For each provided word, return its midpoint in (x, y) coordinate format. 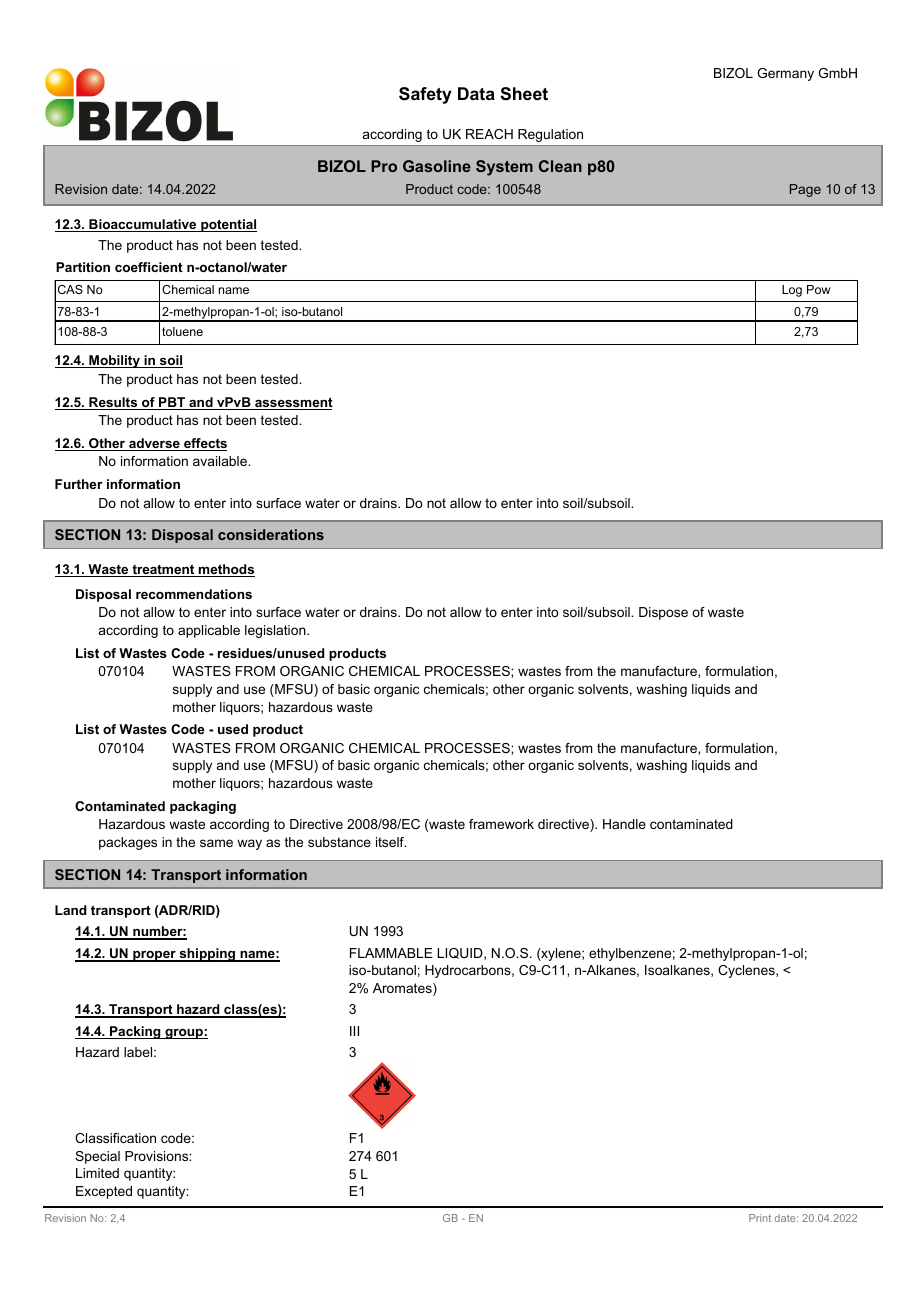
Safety (425, 95)
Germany (785, 74)
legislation (276, 631)
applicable (209, 631)
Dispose (663, 613)
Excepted (104, 1192)
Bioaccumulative (143, 225)
